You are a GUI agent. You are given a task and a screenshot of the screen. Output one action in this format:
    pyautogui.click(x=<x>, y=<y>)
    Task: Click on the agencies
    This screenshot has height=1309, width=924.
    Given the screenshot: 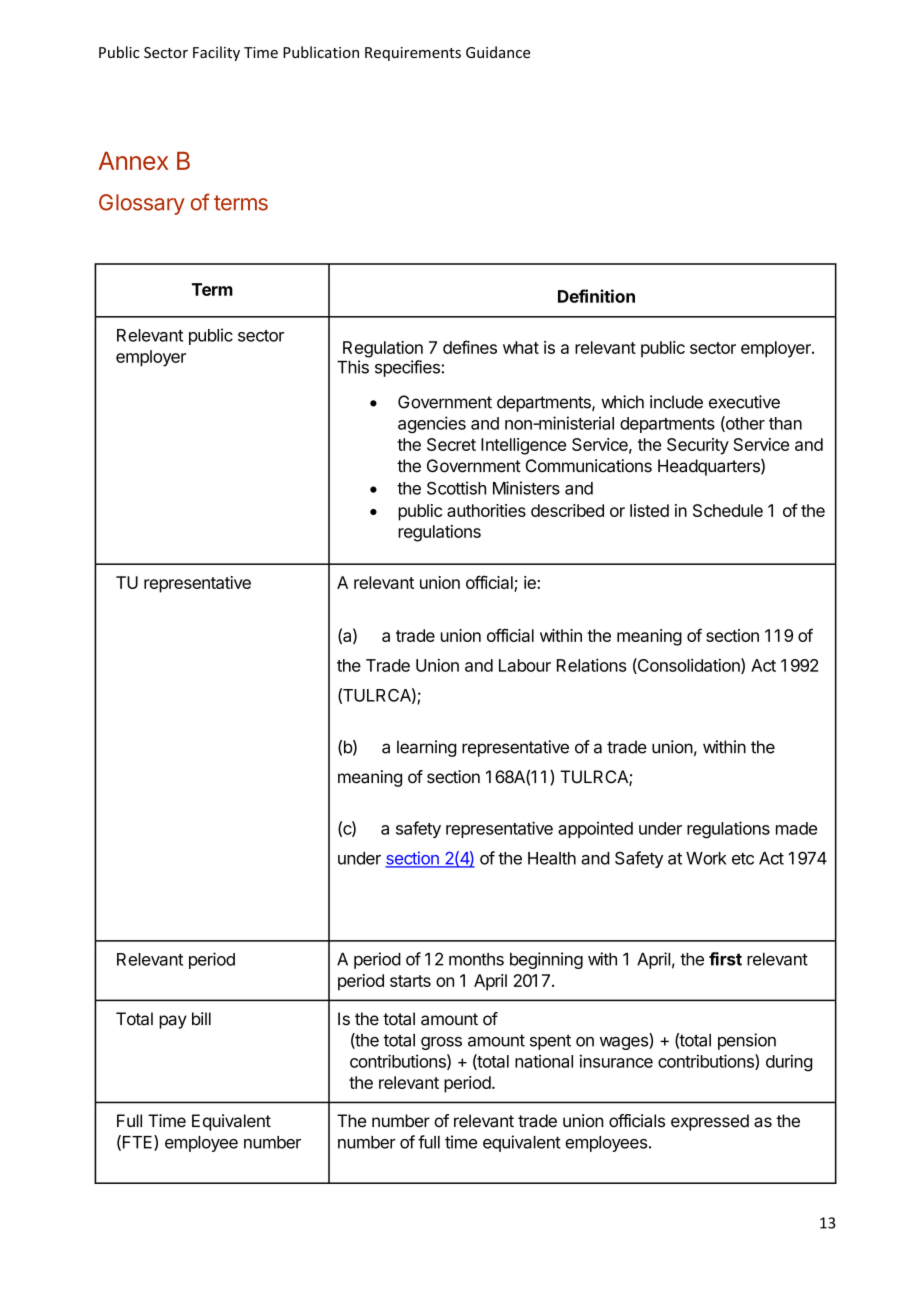 What is the action you would take?
    pyautogui.click(x=432, y=424)
